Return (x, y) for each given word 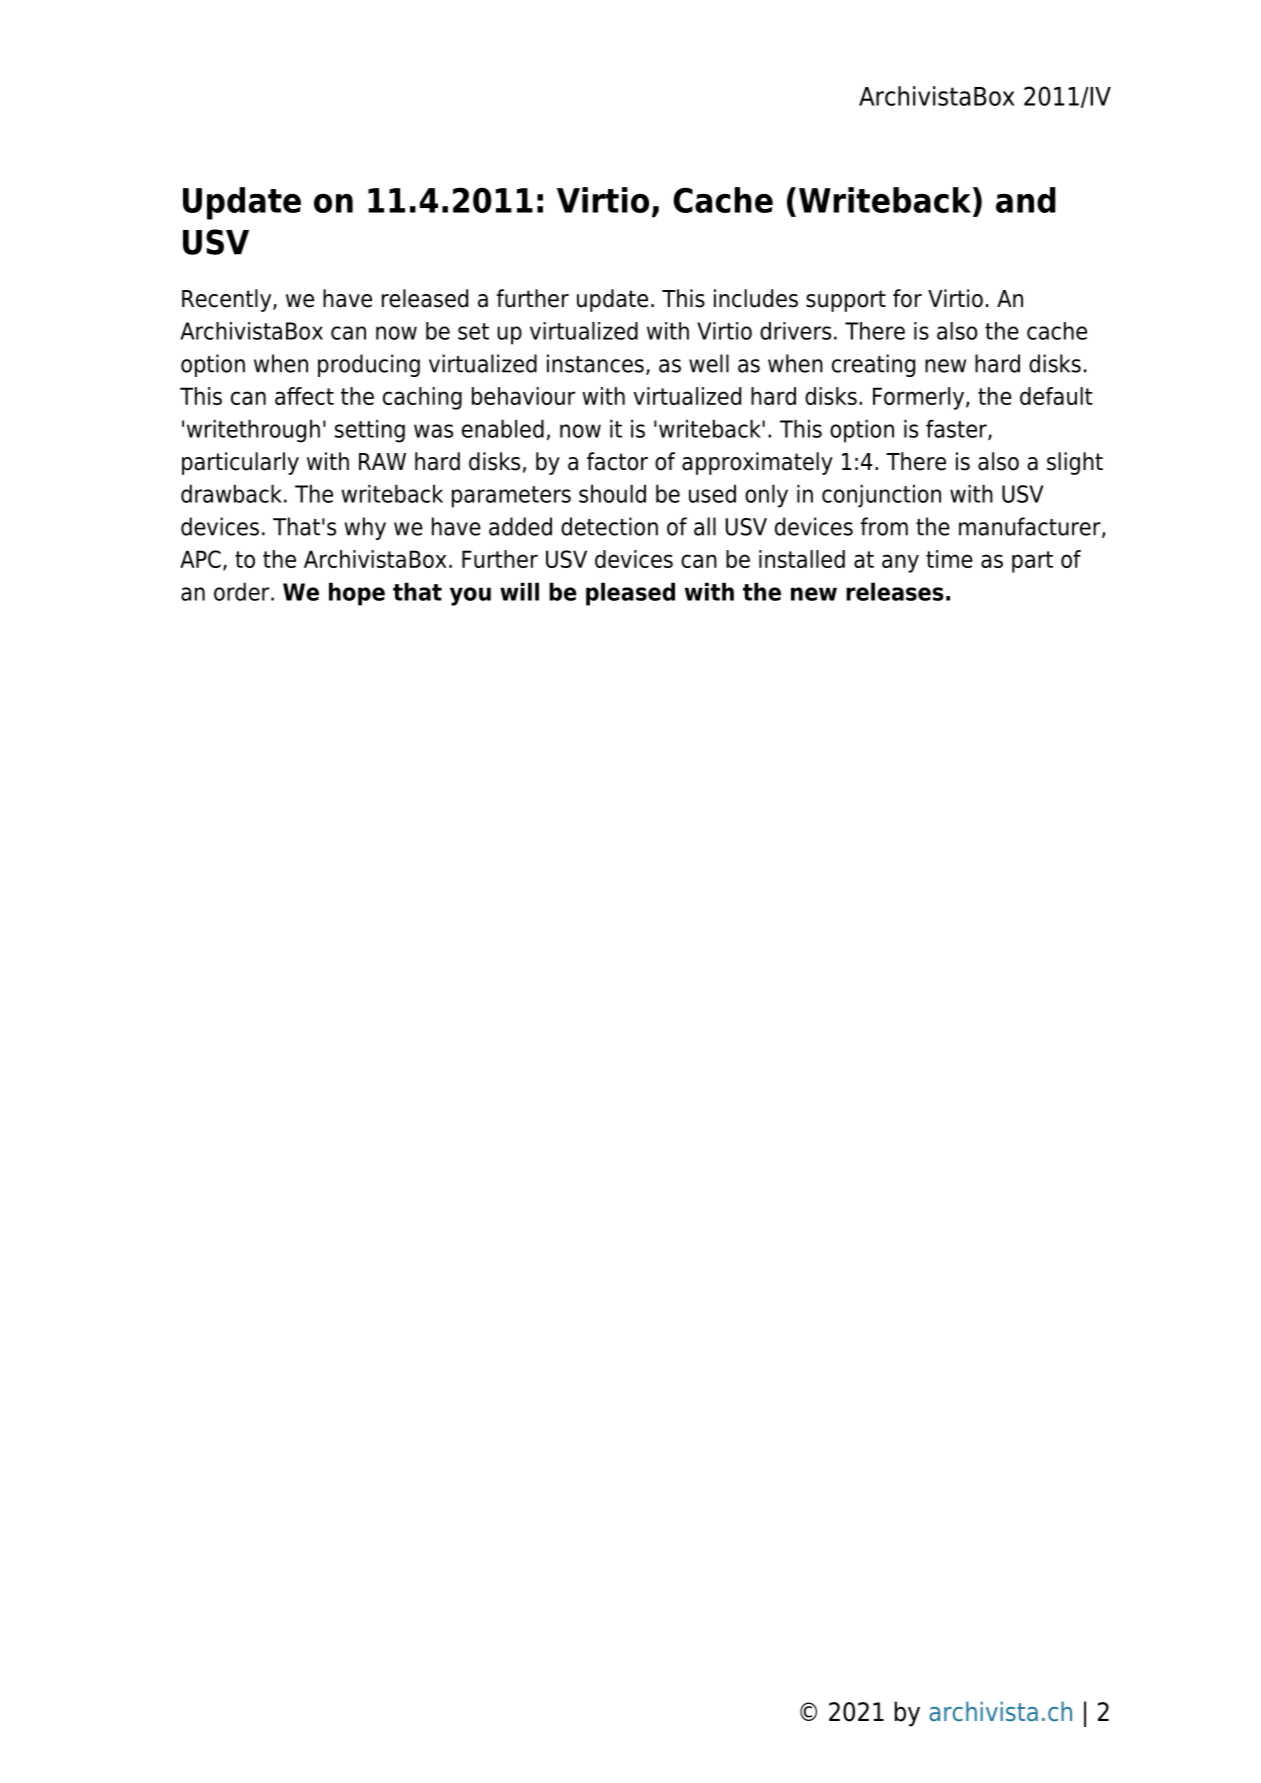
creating (873, 365)
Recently (228, 300)
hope (357, 594)
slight (1075, 463)
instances (595, 363)
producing (369, 365)
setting (370, 431)
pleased (630, 594)
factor (617, 461)
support (846, 301)
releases (895, 591)
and (1026, 200)
